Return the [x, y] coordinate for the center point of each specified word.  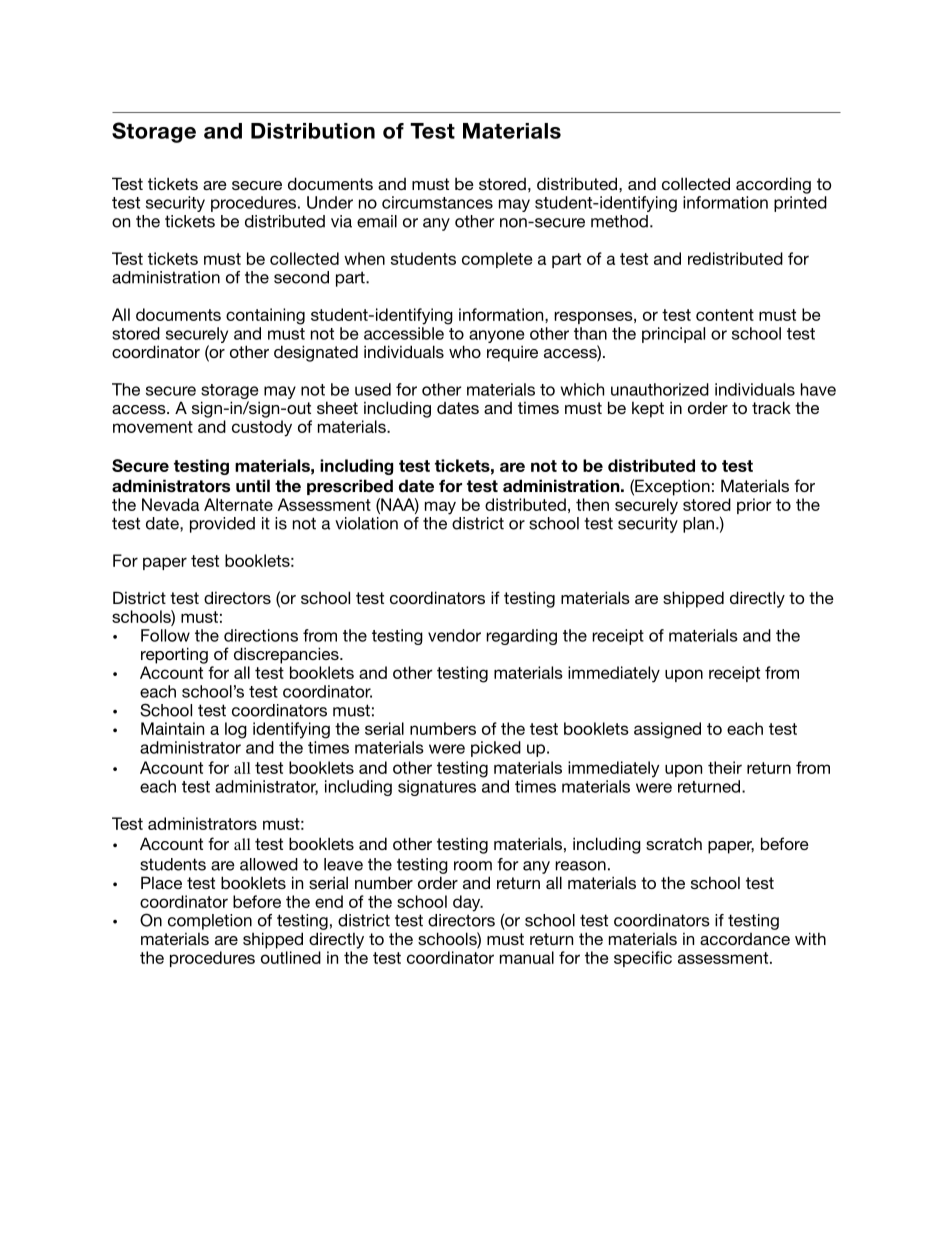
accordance [745, 939]
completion [210, 922]
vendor [454, 635]
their [725, 767]
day [468, 903]
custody [262, 428]
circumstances [437, 202]
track [771, 407]
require [512, 353]
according [773, 185]
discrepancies [287, 655]
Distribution [313, 131]
